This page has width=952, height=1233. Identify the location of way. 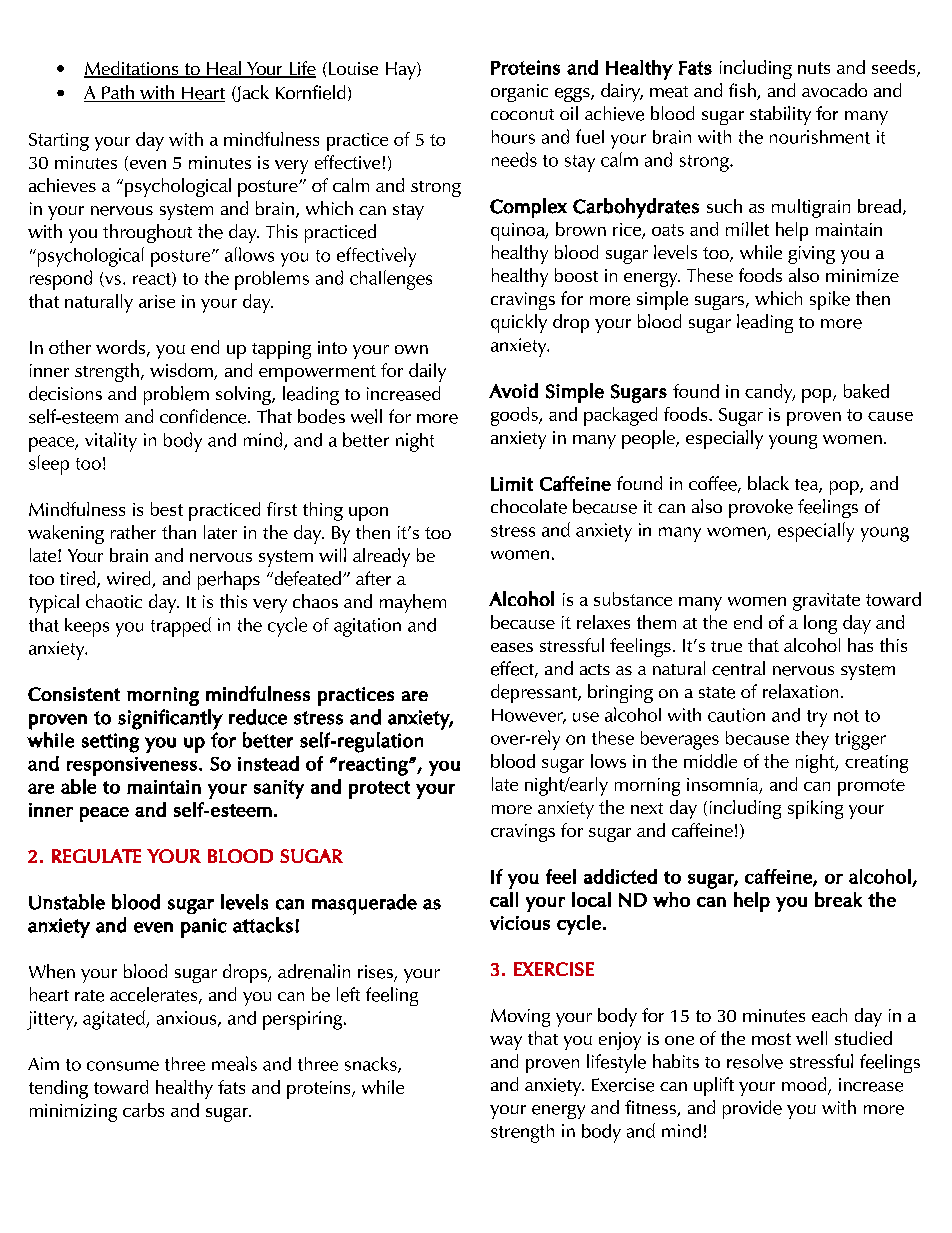
(506, 1043).
